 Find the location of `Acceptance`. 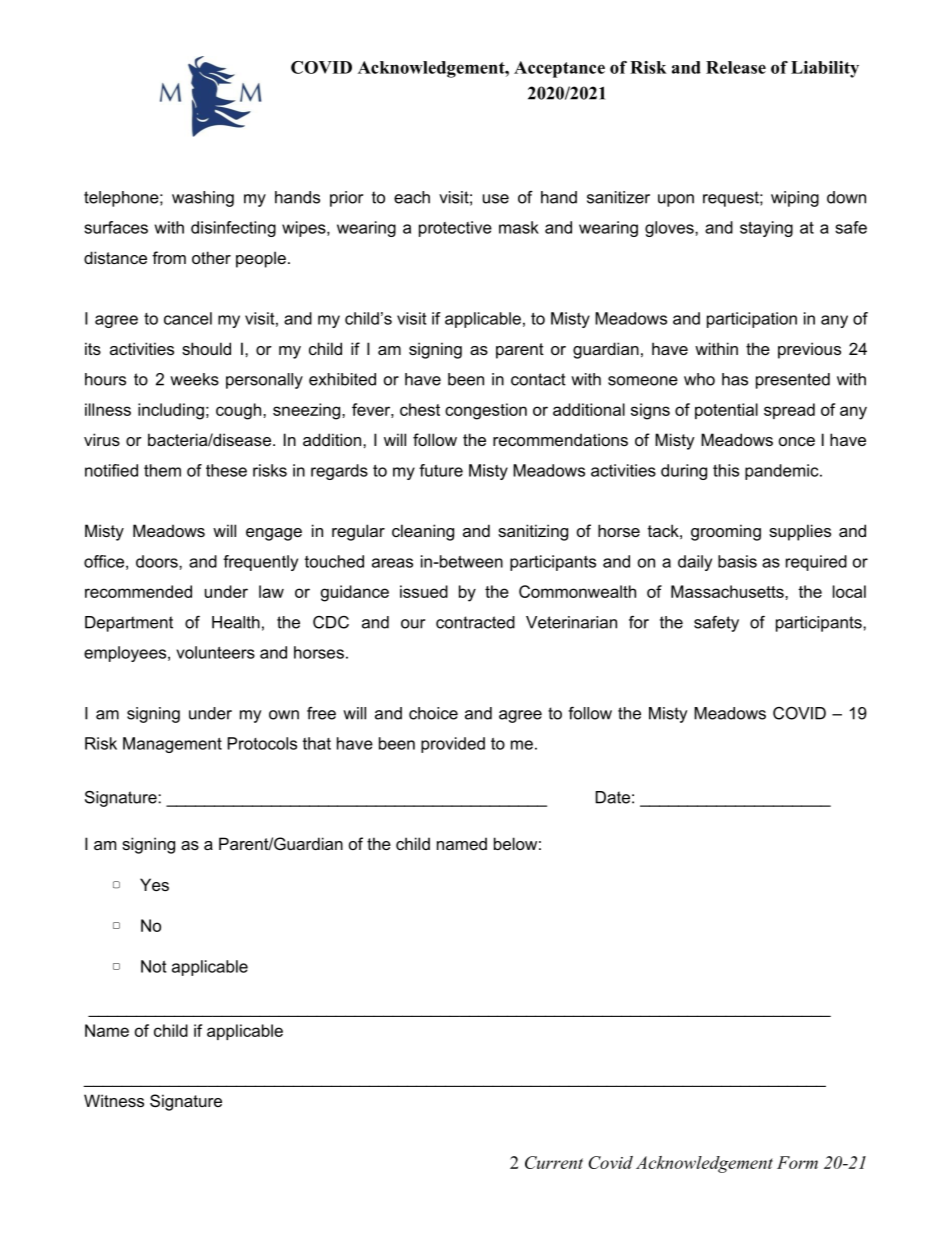

Acceptance is located at coordinates (559, 69).
